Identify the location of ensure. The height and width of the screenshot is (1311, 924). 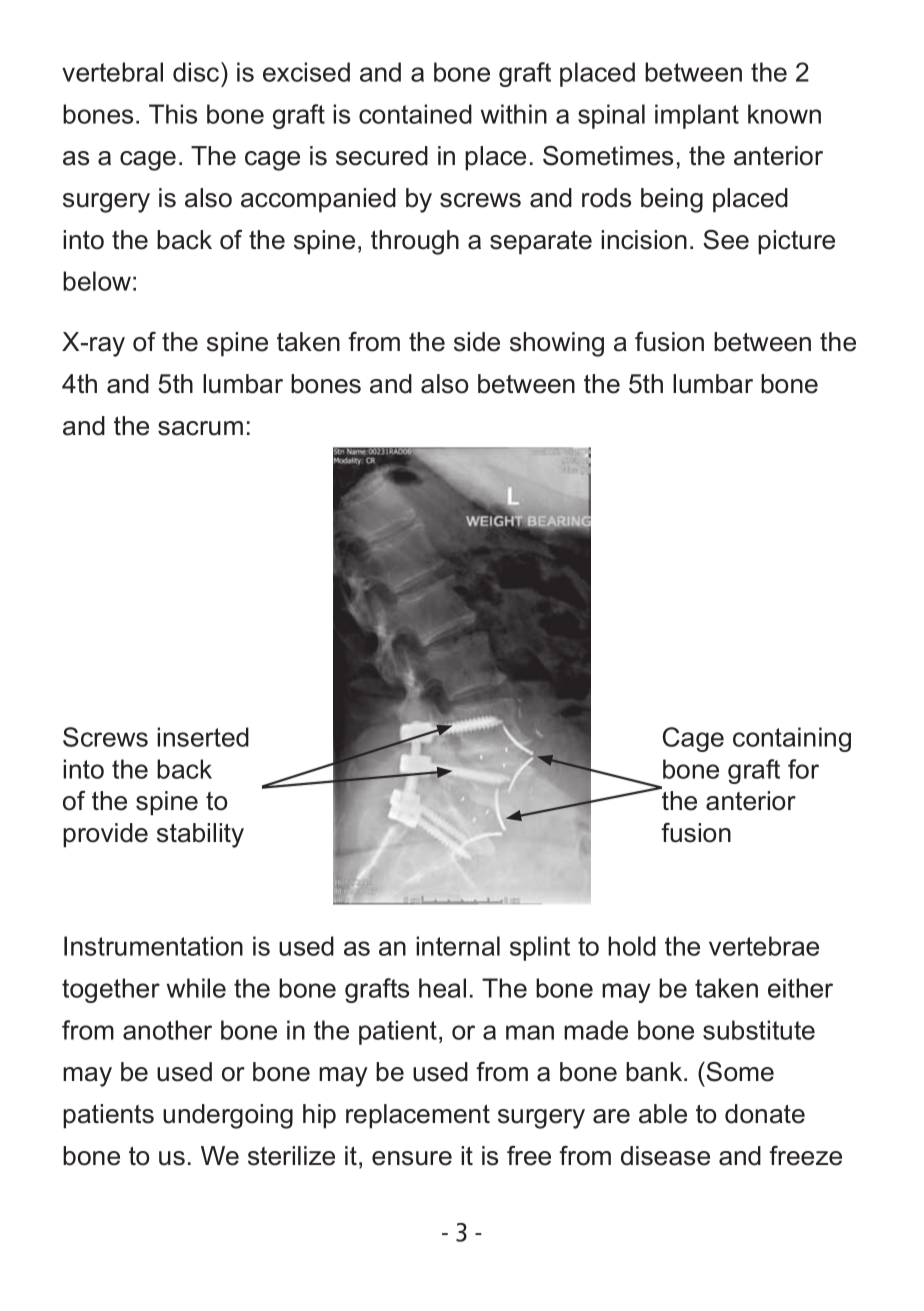
(412, 1158).
